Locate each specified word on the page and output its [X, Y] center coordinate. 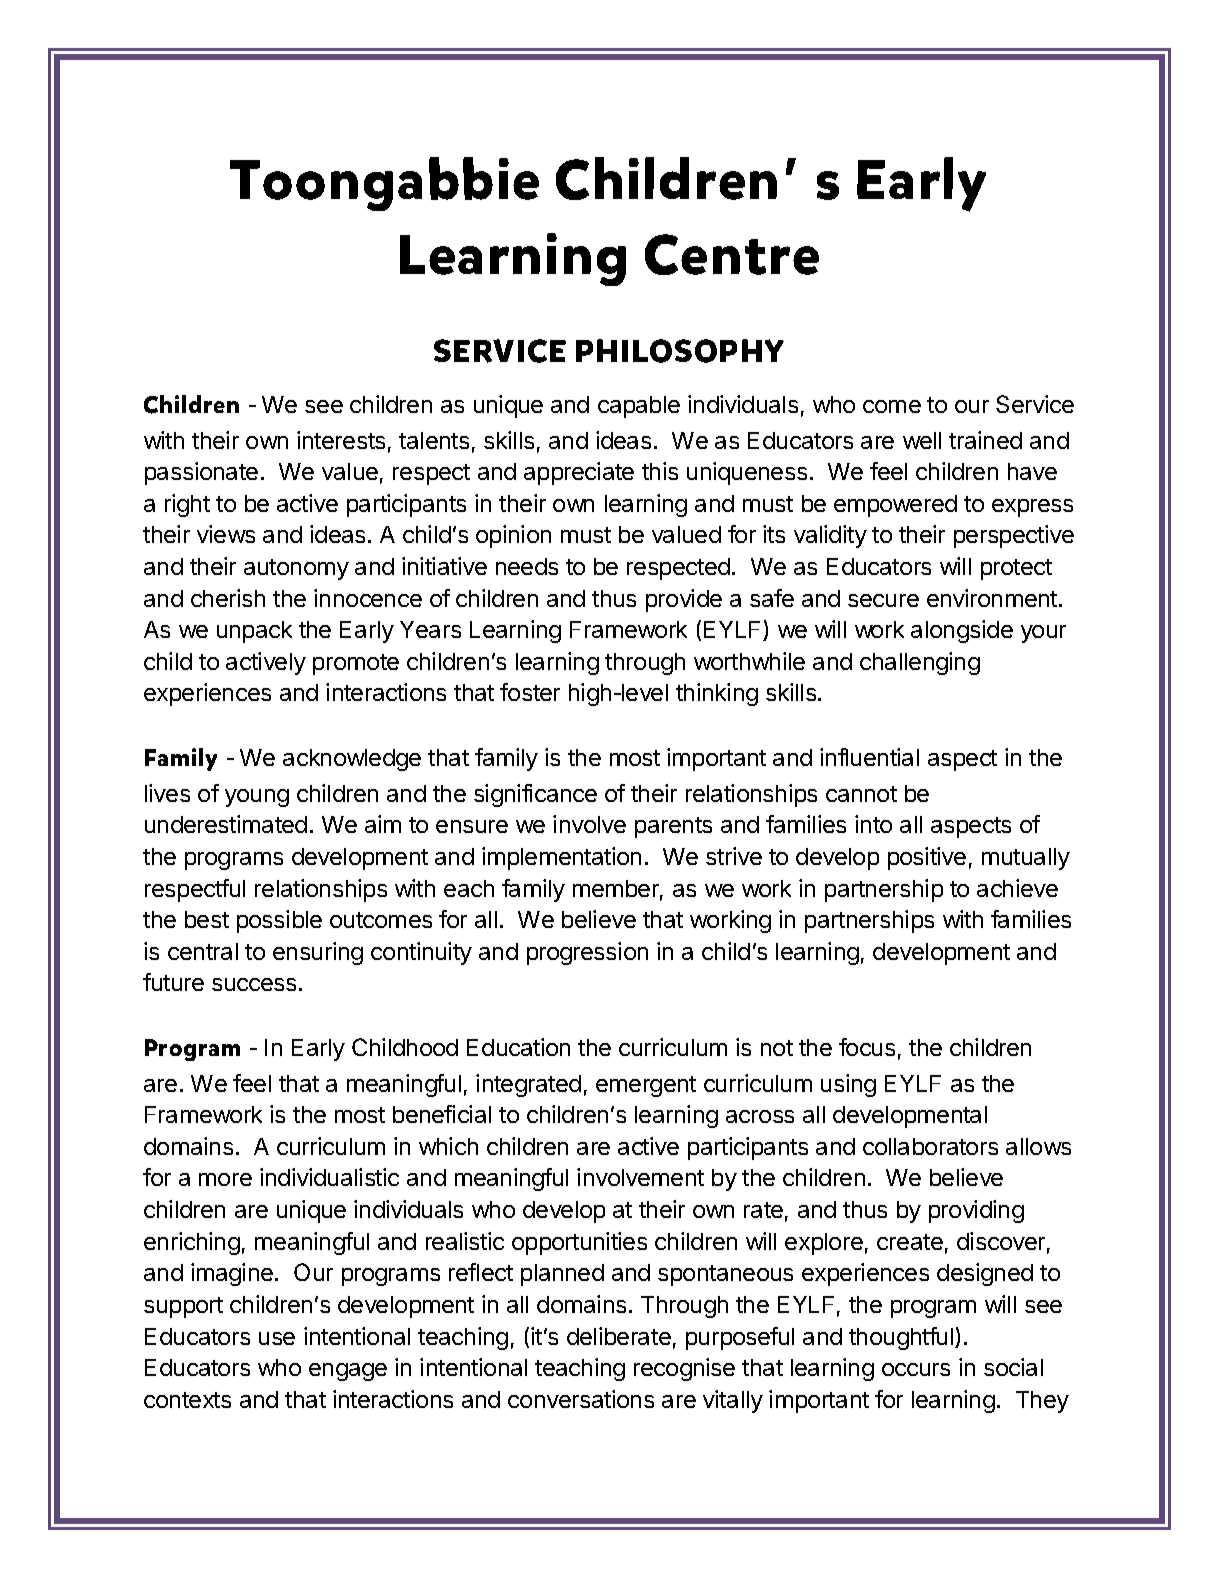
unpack [254, 632]
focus [867, 1047]
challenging [920, 663]
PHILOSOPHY [680, 351]
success [254, 984]
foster [530, 692]
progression [587, 953]
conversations [581, 1399]
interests [341, 440]
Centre [732, 254]
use [277, 1338]
